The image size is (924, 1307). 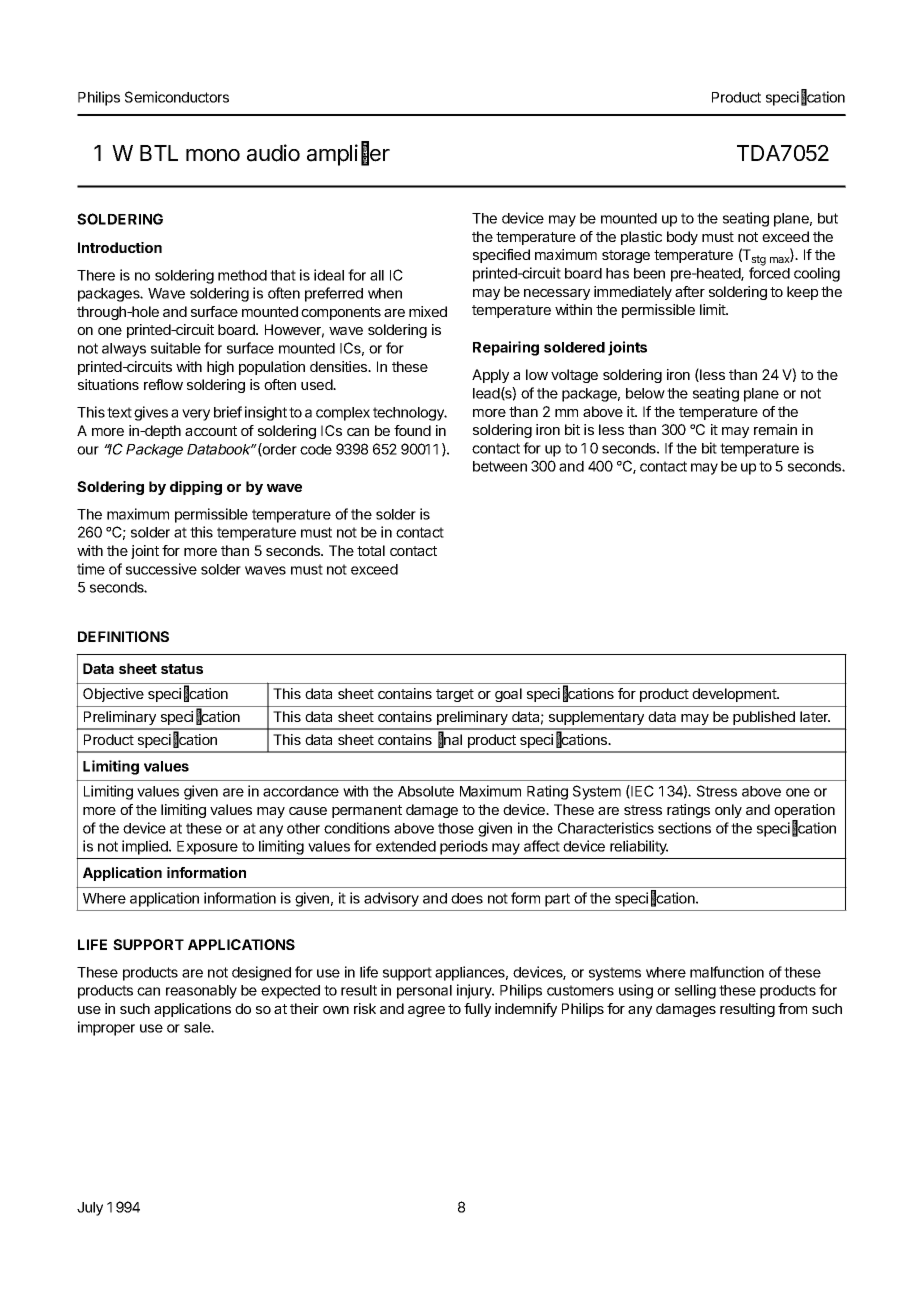 I want to click on from, so click(x=792, y=1008).
